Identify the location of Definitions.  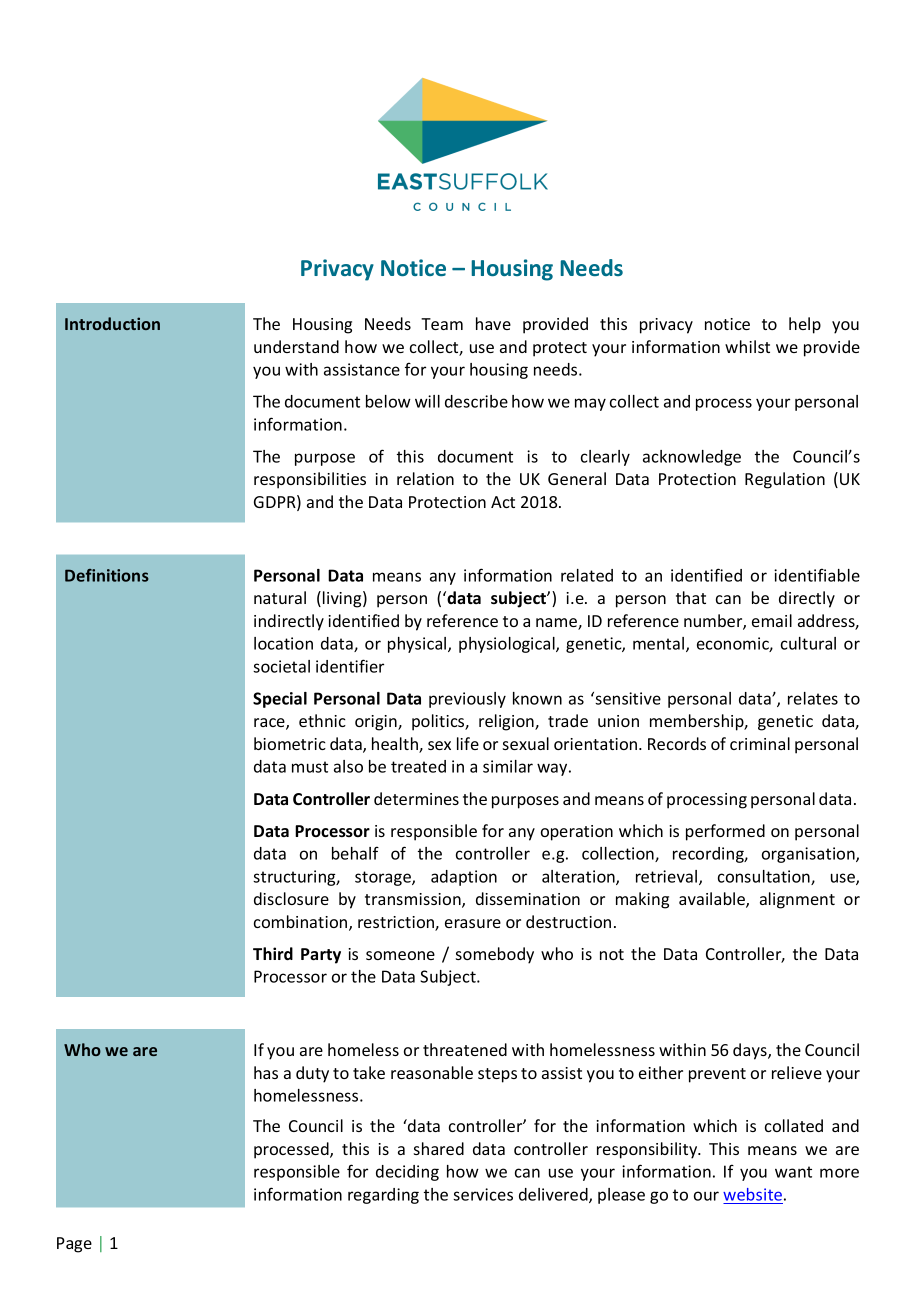
(107, 575).
